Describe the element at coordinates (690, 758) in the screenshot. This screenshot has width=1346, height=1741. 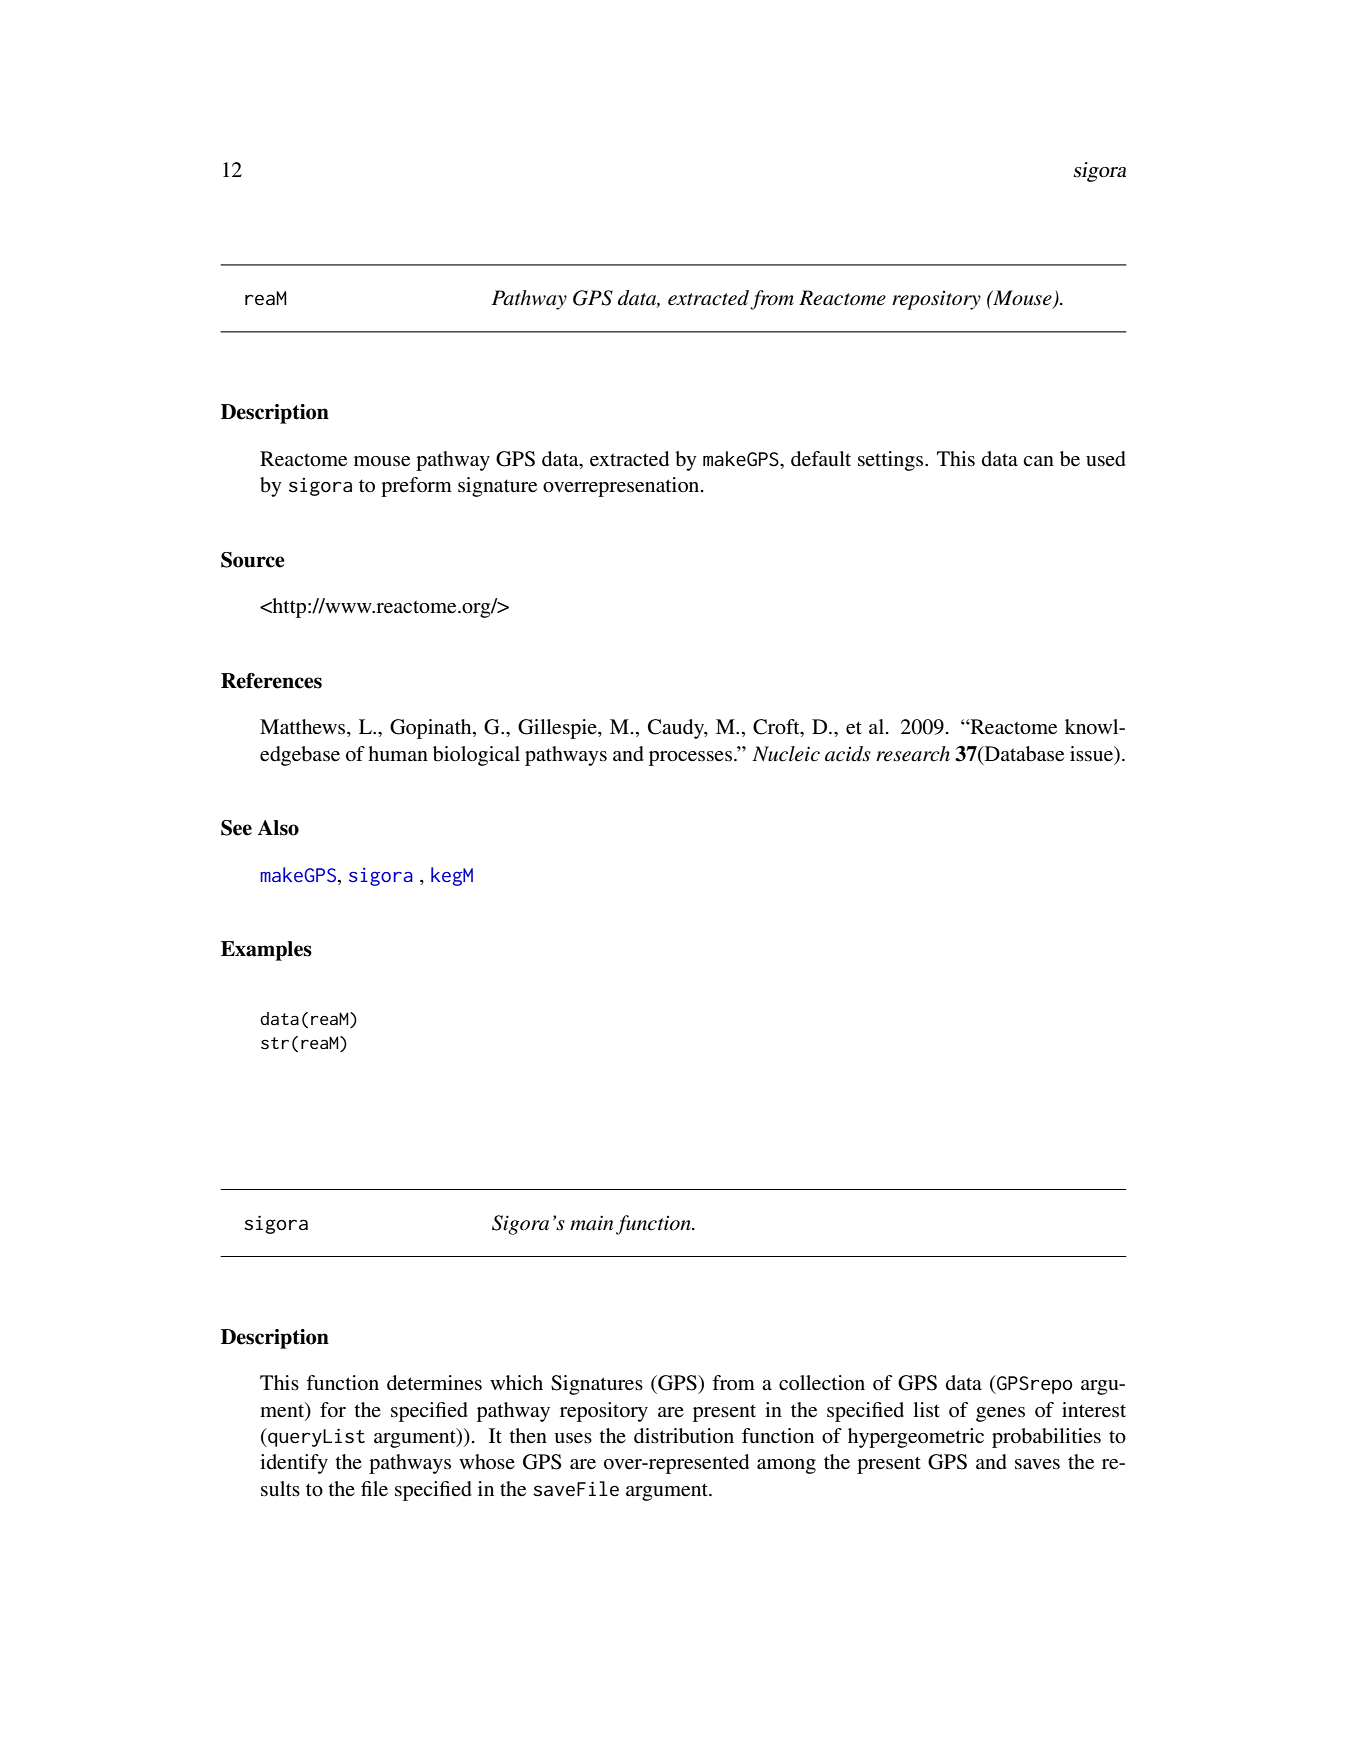
I see `processes` at that location.
